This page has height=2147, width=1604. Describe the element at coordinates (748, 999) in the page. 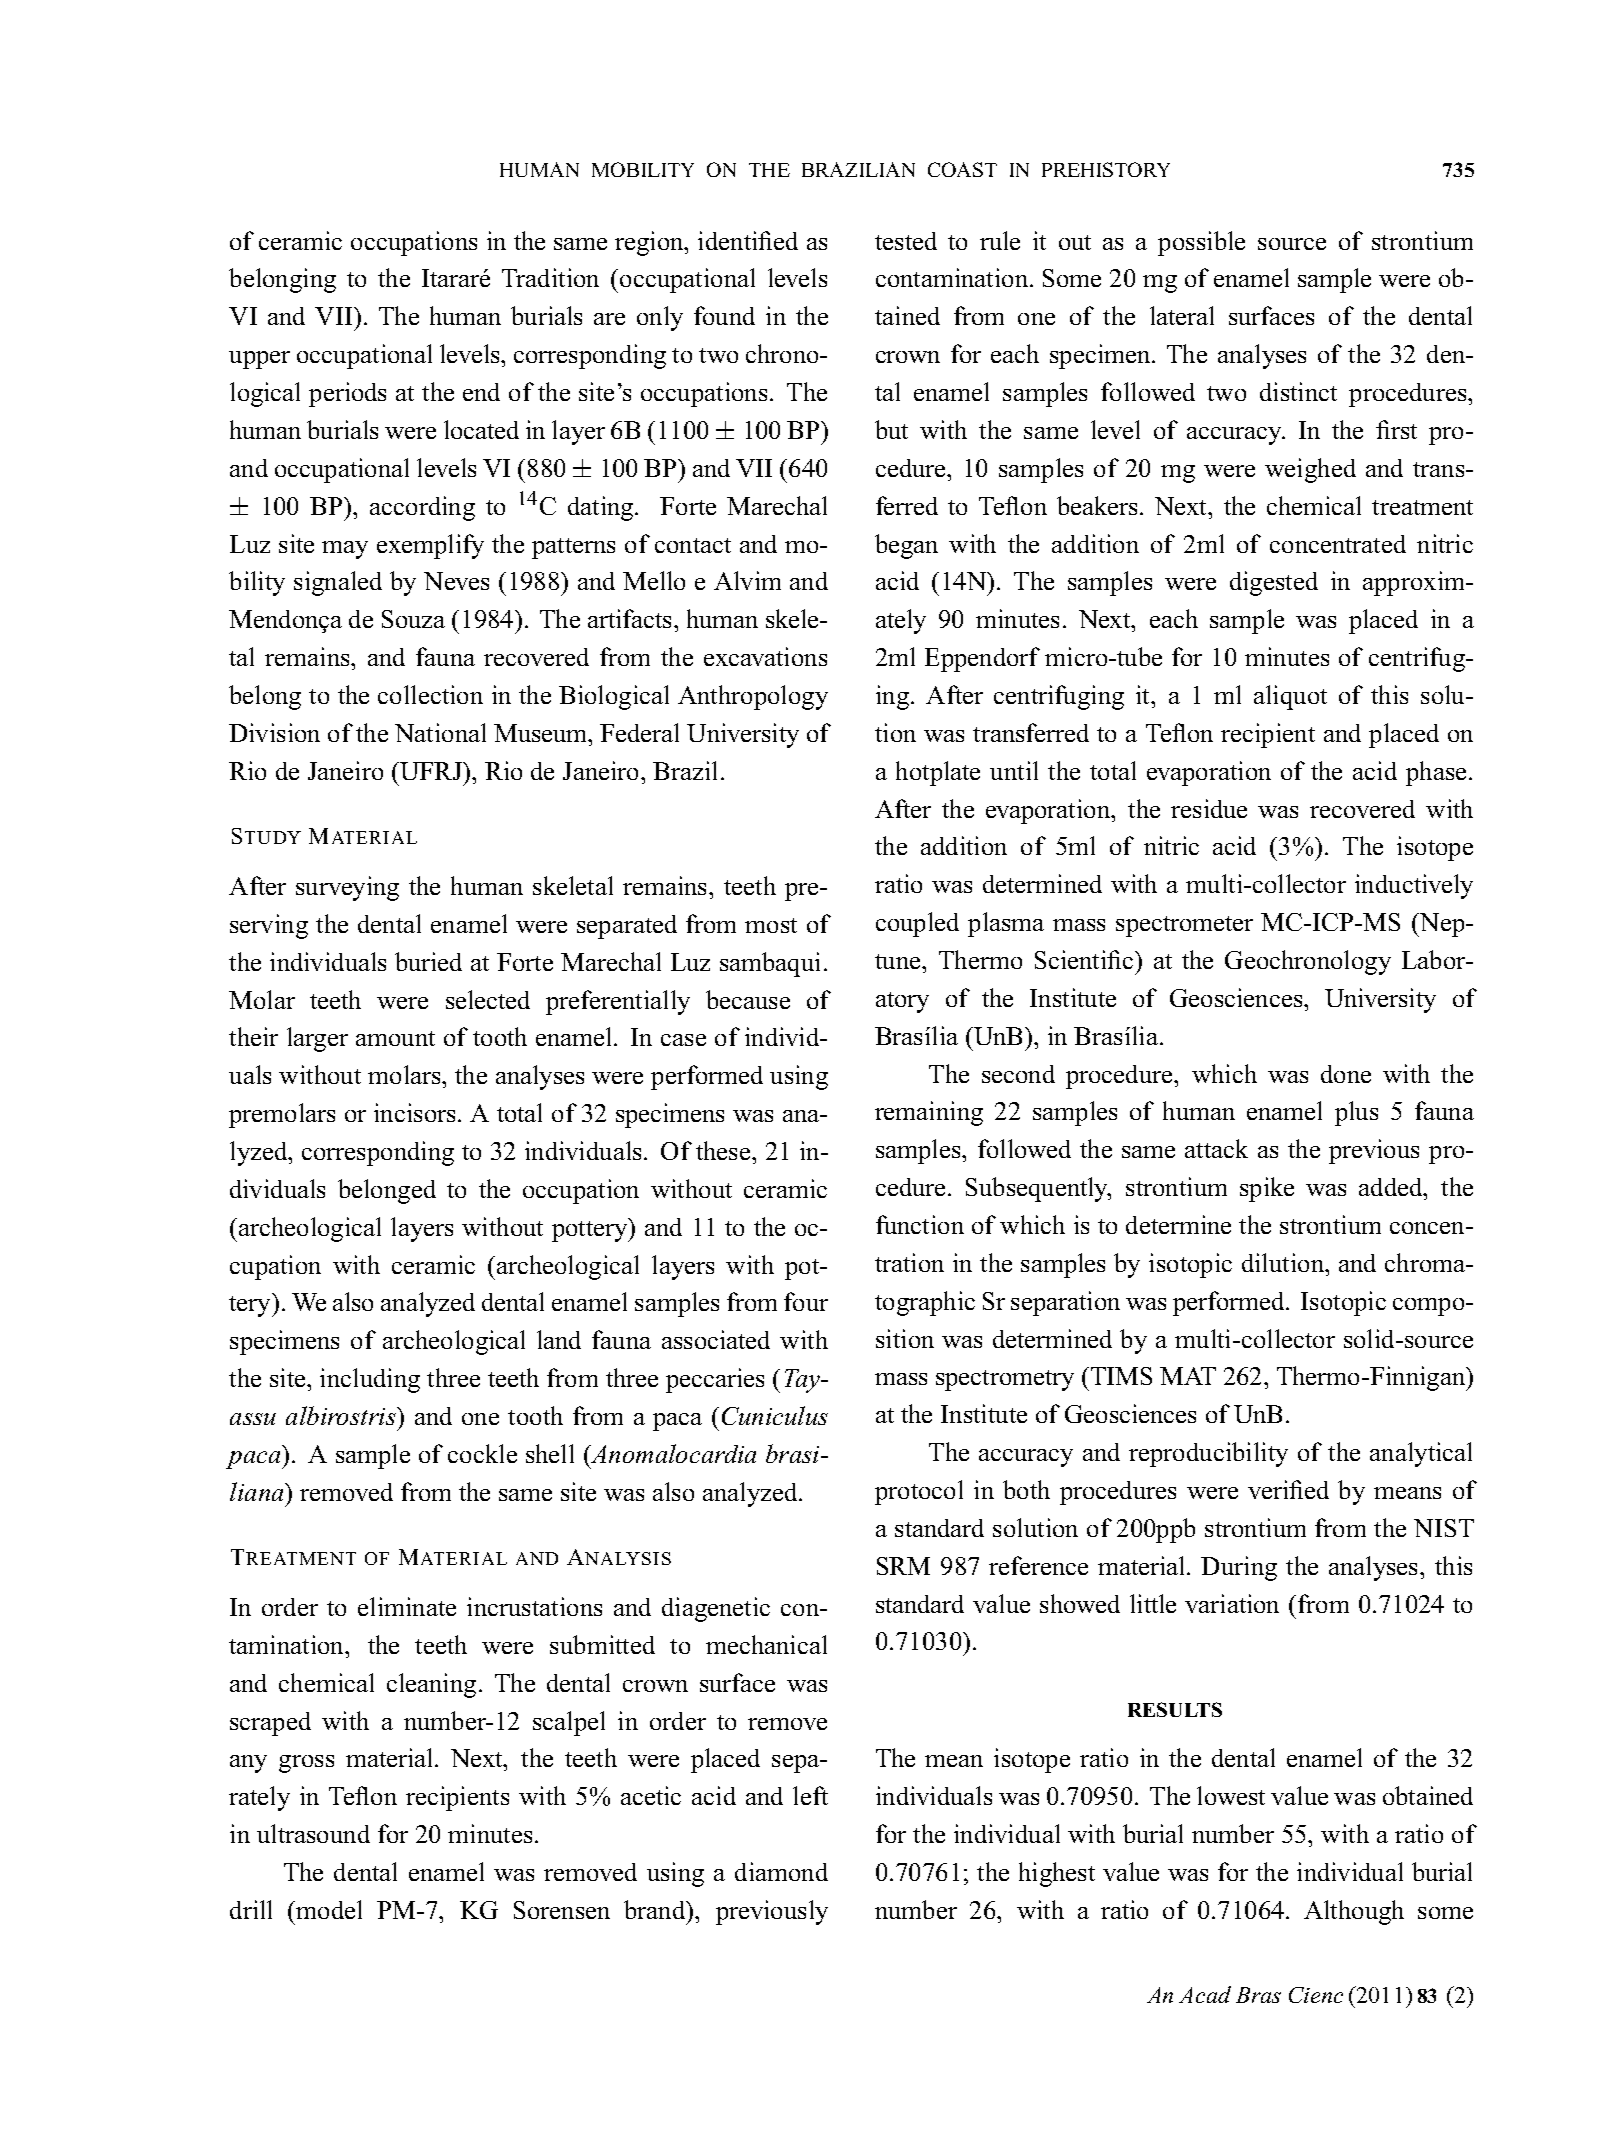

I see `because` at that location.
